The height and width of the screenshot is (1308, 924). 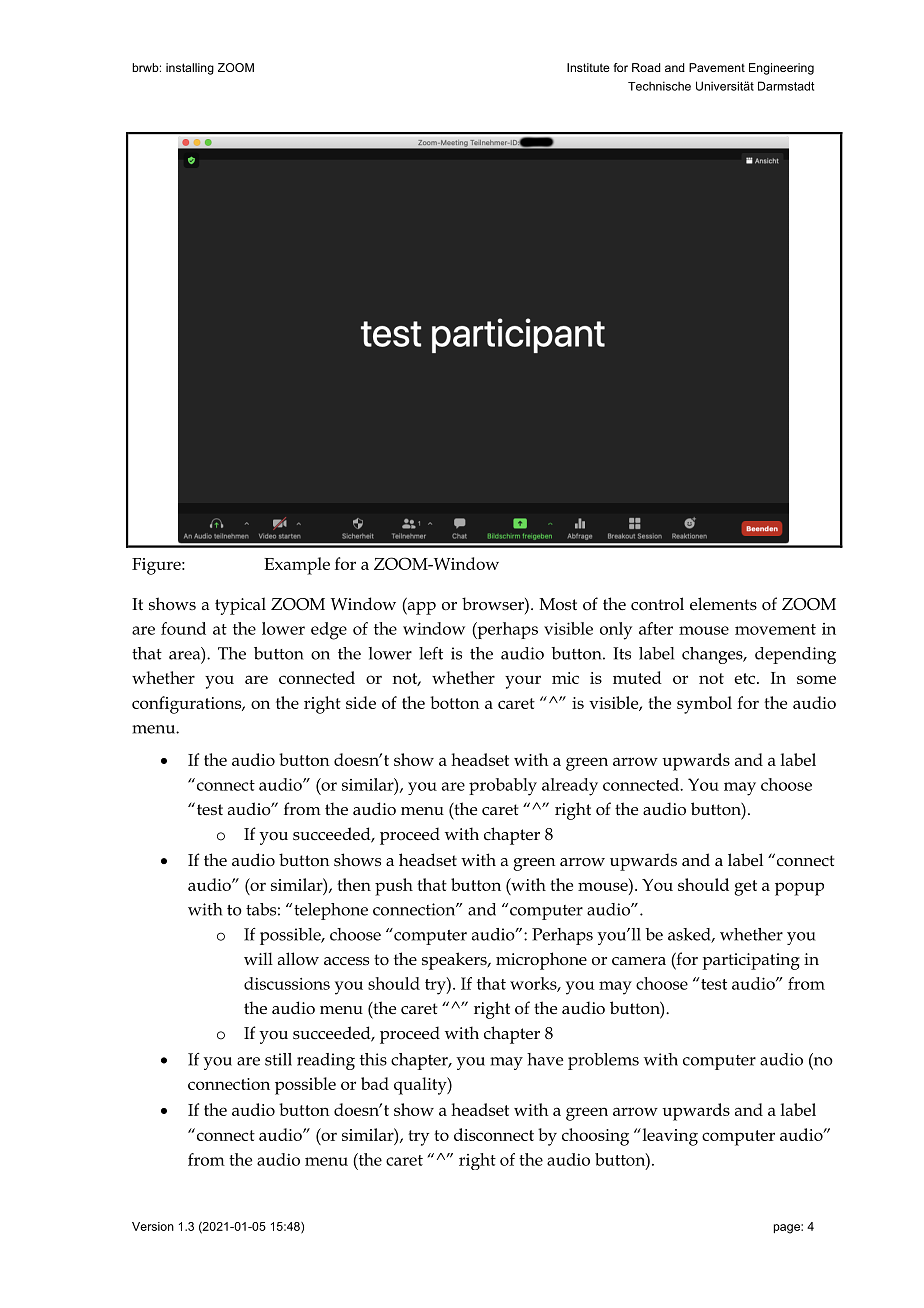 What do you see at coordinates (746, 678) in the screenshot?
I see `etc` at bounding box center [746, 678].
